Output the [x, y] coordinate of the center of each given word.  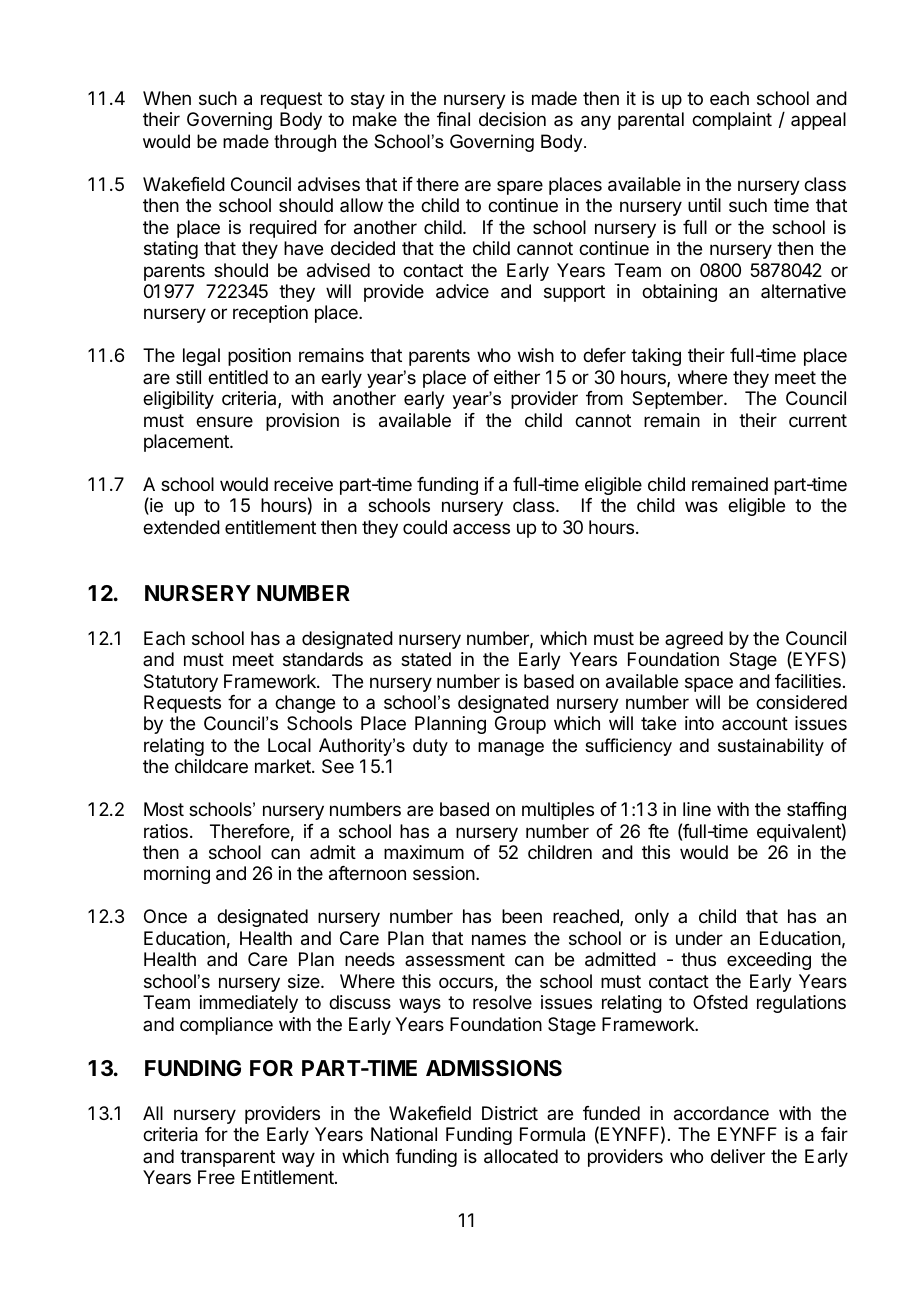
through [305, 143]
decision [512, 119]
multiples [558, 811]
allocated [521, 1156]
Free [216, 1177]
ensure [224, 421]
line [697, 809]
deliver [738, 1156]
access [481, 528]
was [701, 507]
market [284, 766]
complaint [732, 121]
